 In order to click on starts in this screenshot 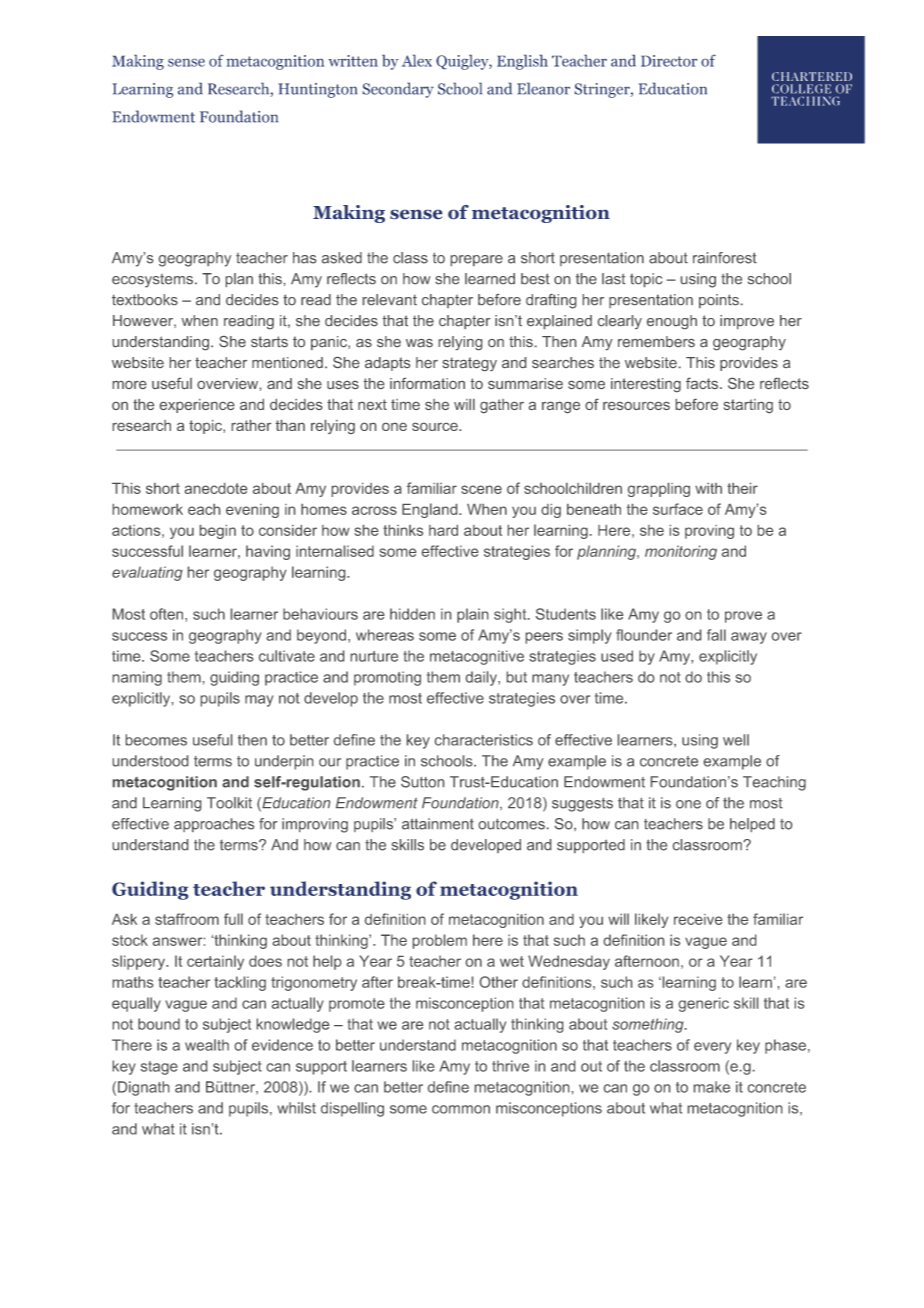, I will do `click(269, 341)`.
